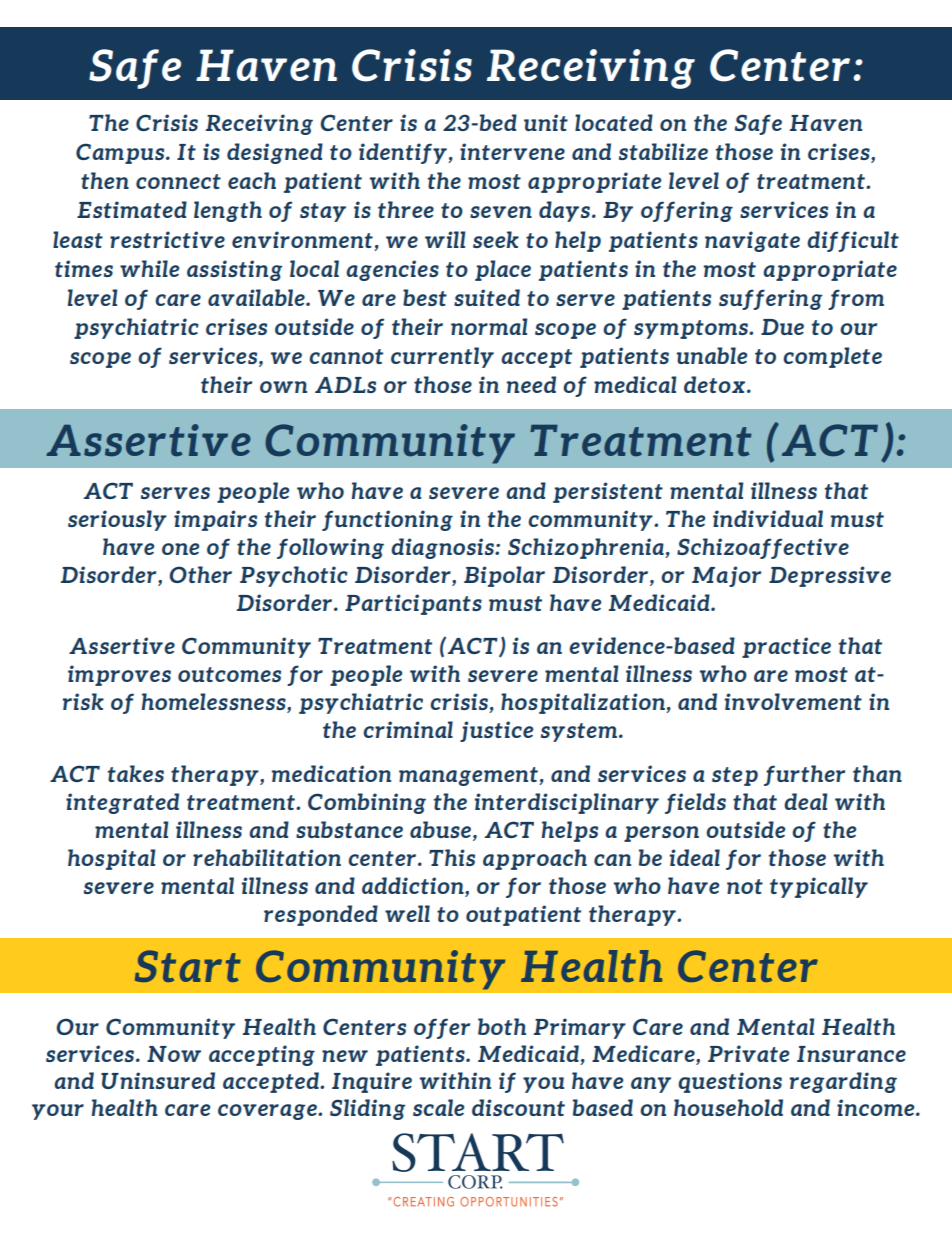  What do you see at coordinates (663, 151) in the screenshot?
I see `stabilize` at bounding box center [663, 151].
